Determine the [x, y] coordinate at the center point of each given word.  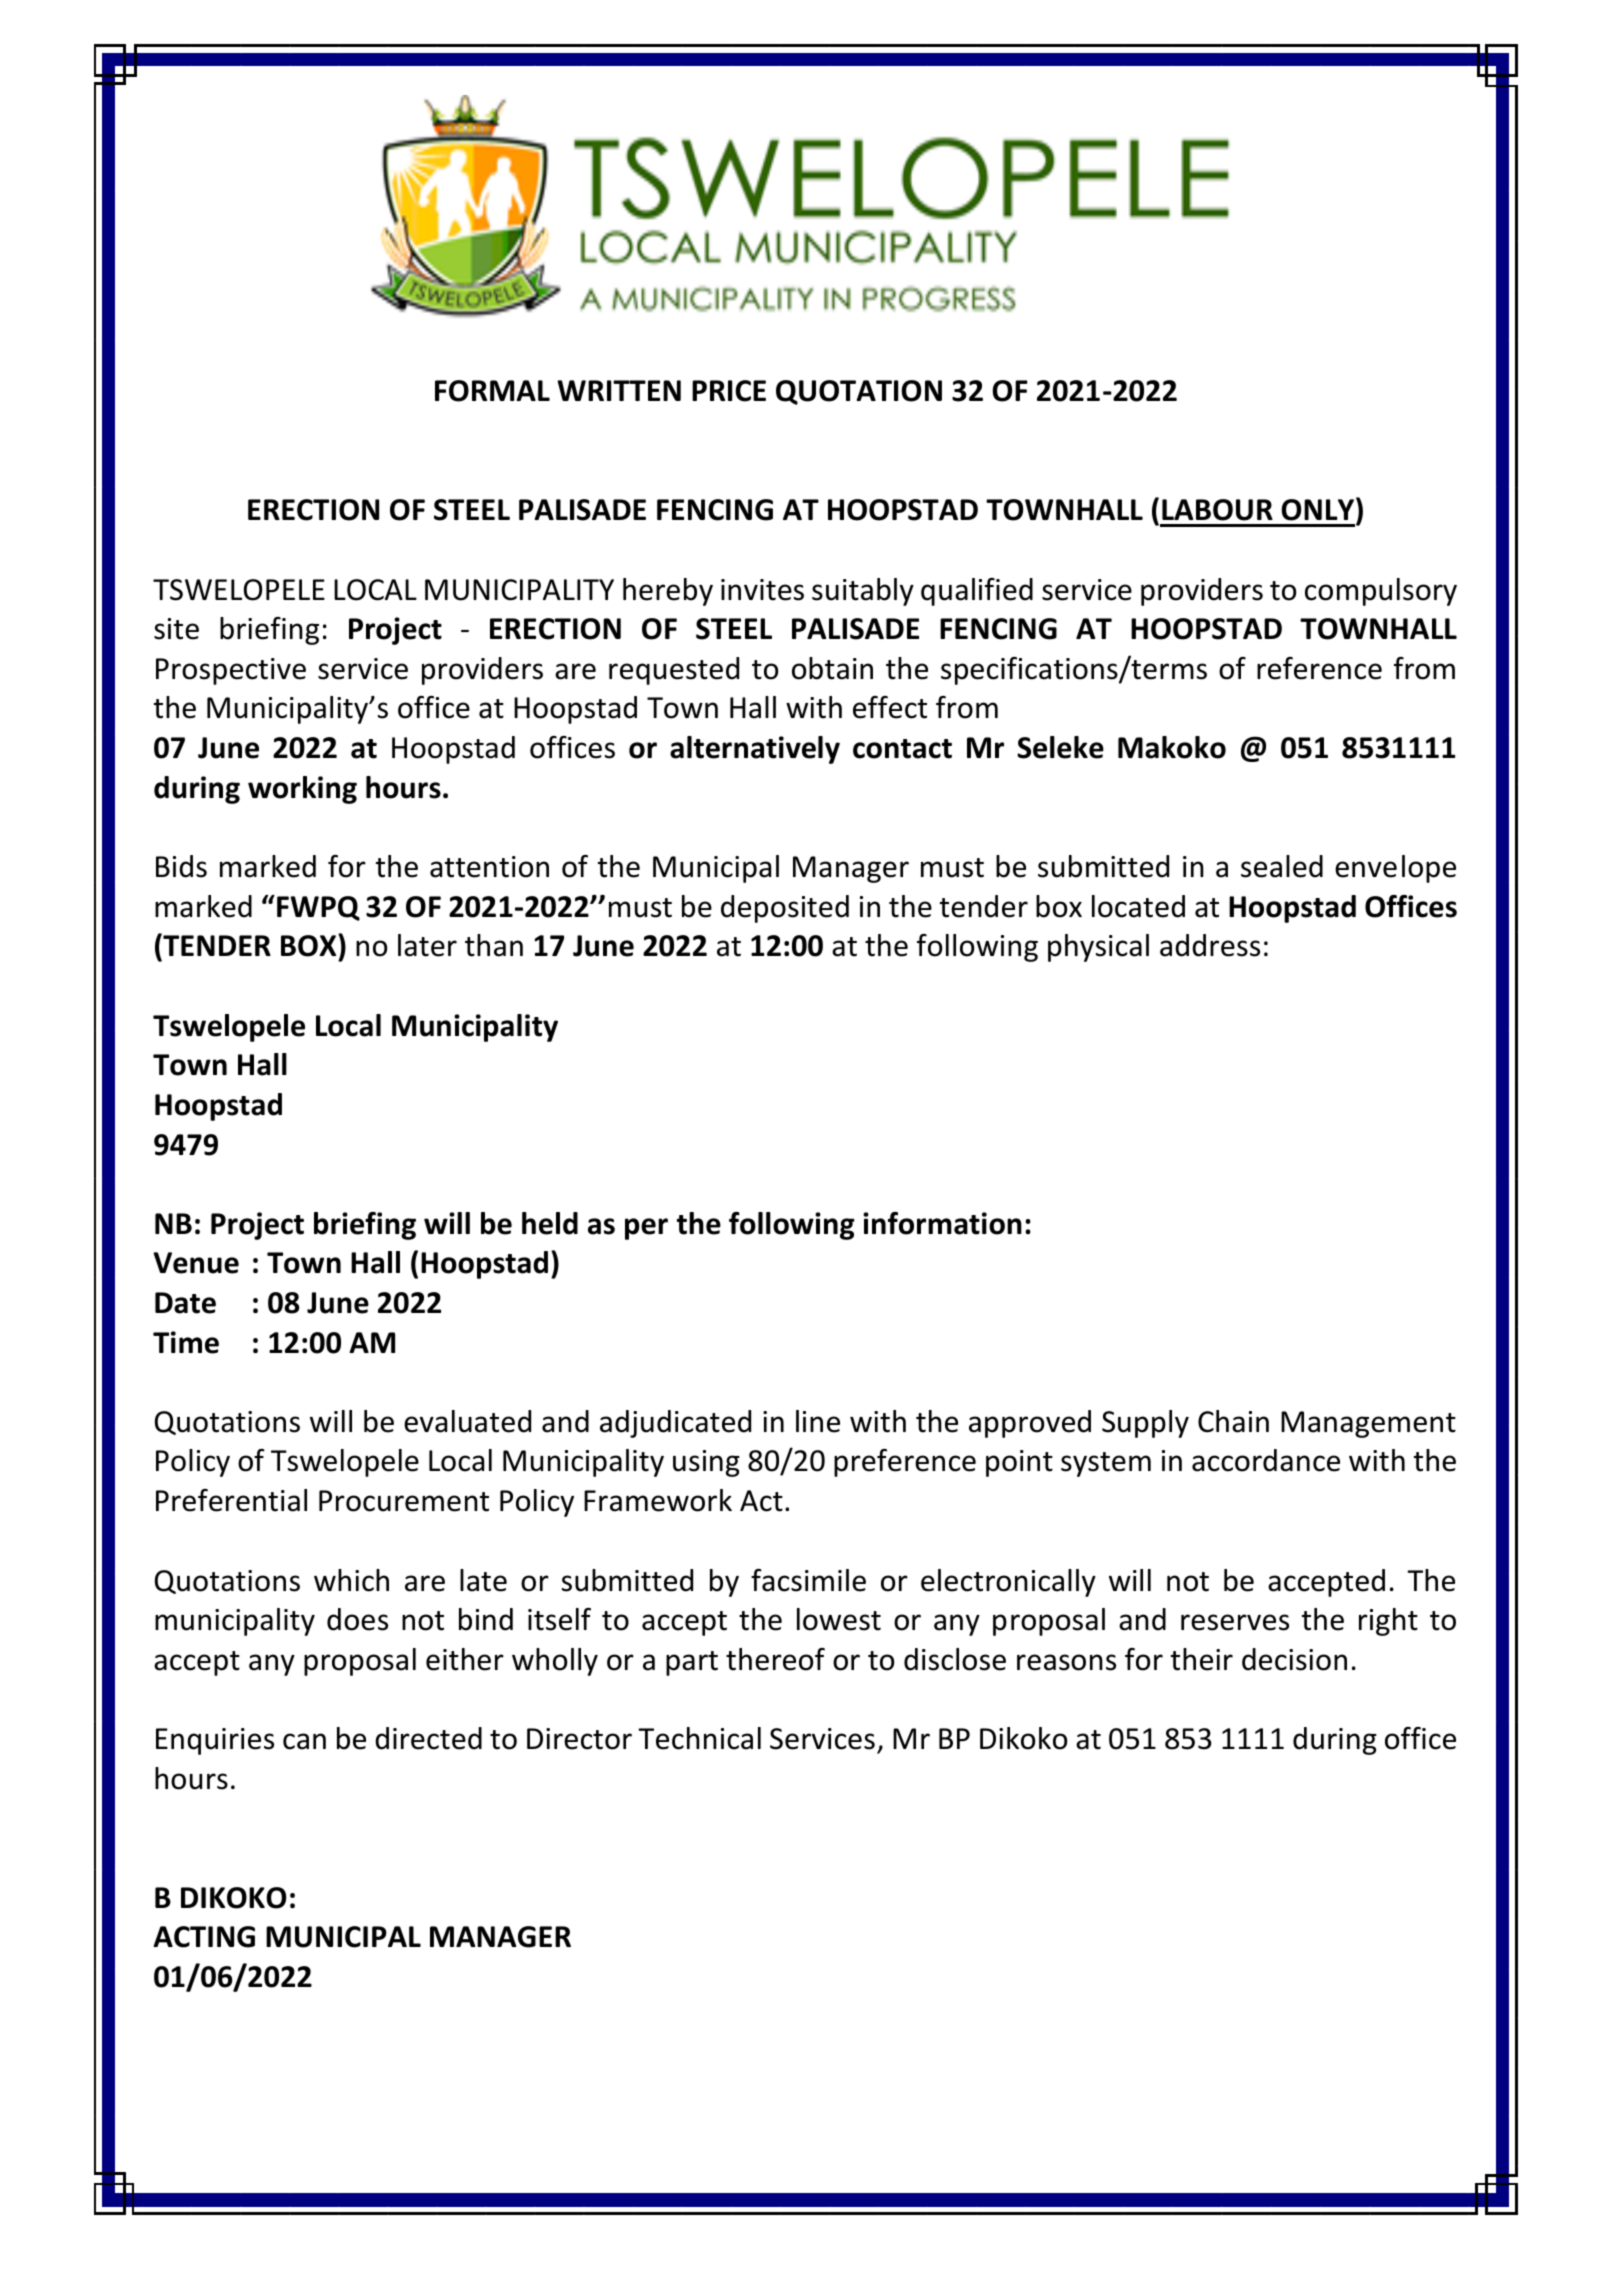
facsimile [808, 1580]
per [646, 1229]
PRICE [729, 391]
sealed [1282, 866]
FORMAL [492, 391]
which [351, 1580]
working [302, 790]
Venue [196, 1263]
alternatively [755, 750]
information [942, 1223]
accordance [1266, 1460]
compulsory [1381, 592]
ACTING [204, 1937]
